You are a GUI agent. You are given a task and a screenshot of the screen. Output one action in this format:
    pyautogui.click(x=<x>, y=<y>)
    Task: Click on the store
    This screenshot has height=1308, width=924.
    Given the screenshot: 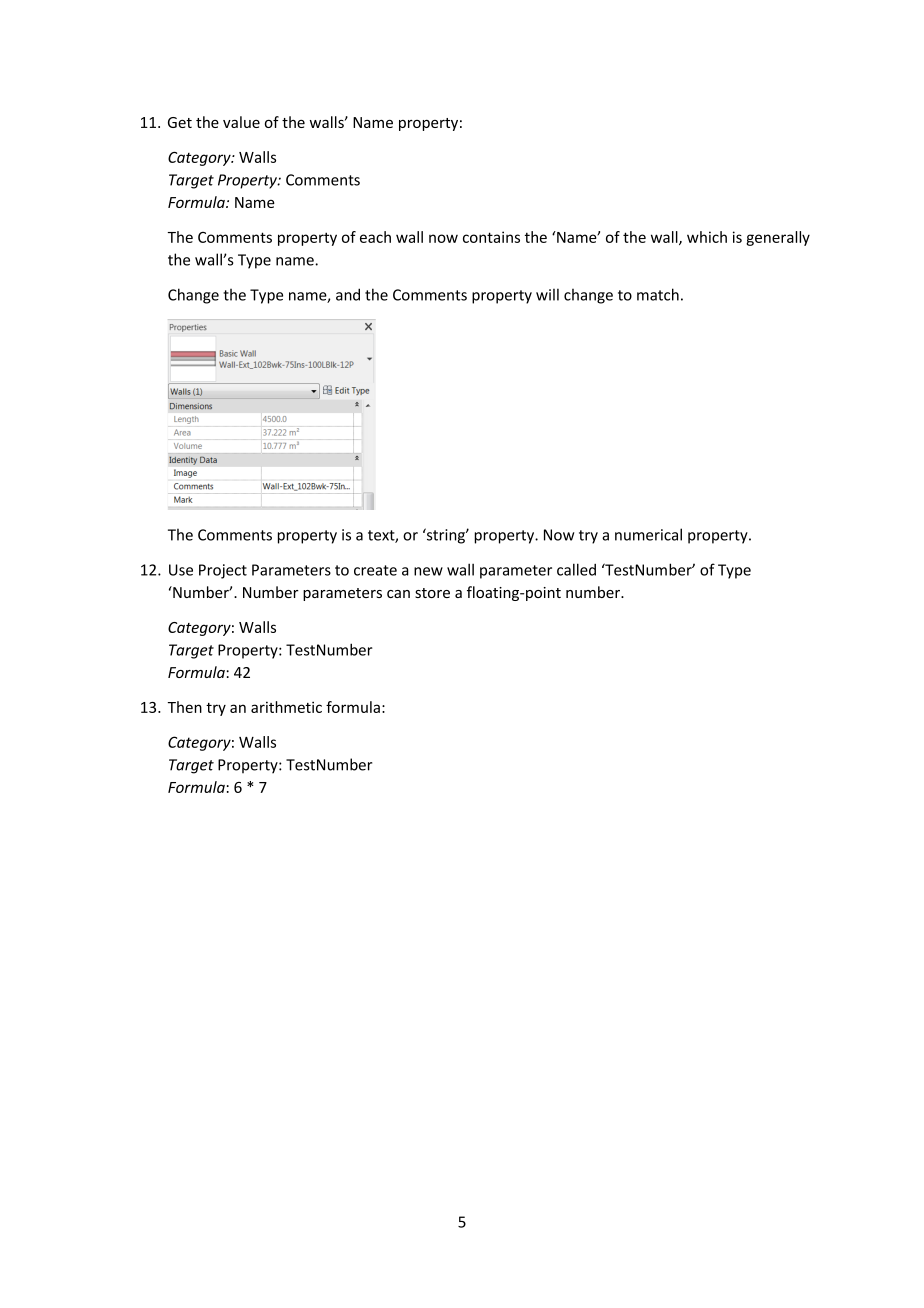 What is the action you would take?
    pyautogui.click(x=432, y=593)
